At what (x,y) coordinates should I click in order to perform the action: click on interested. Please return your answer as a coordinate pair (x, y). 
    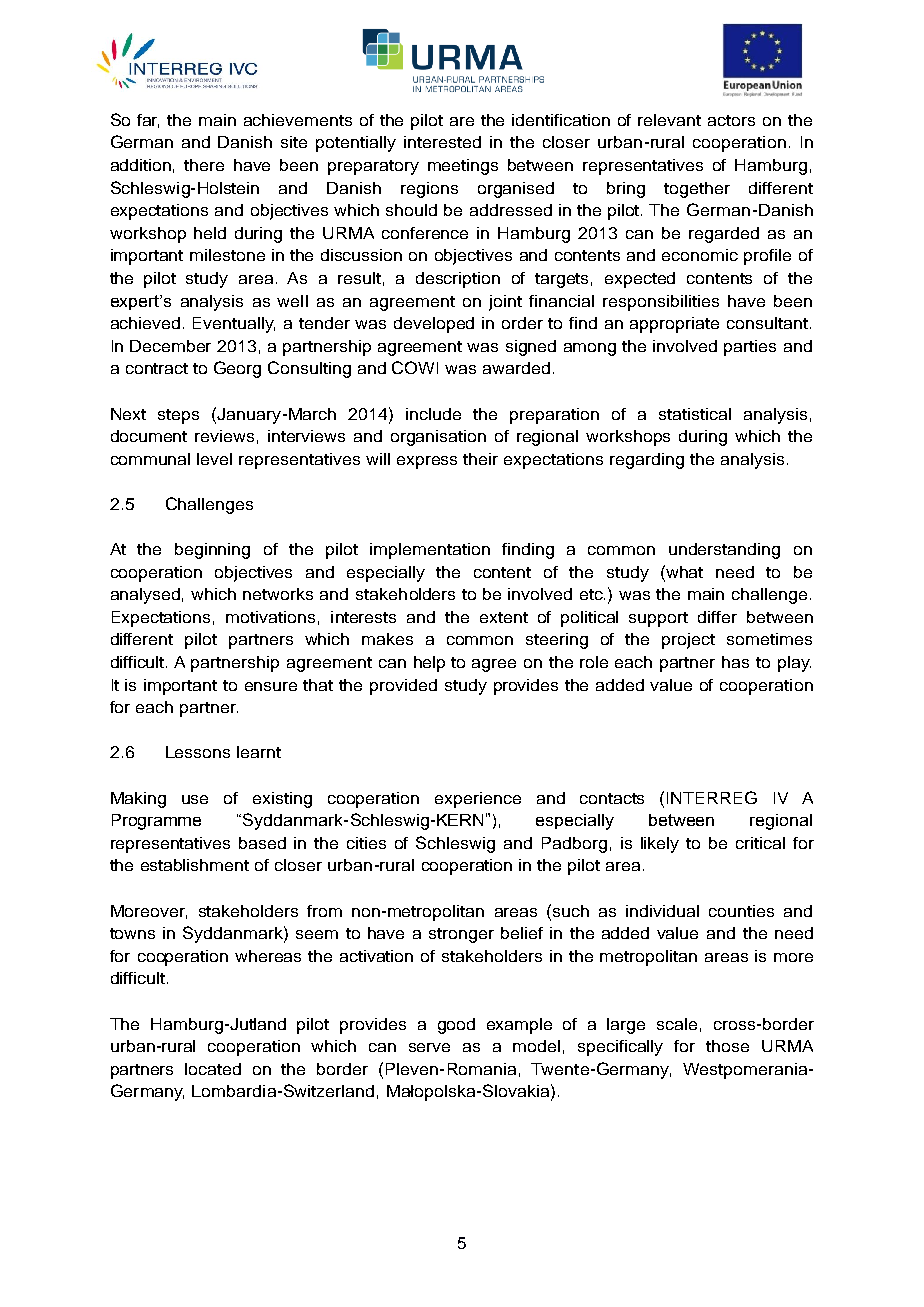
    Looking at the image, I should click on (442, 142).
